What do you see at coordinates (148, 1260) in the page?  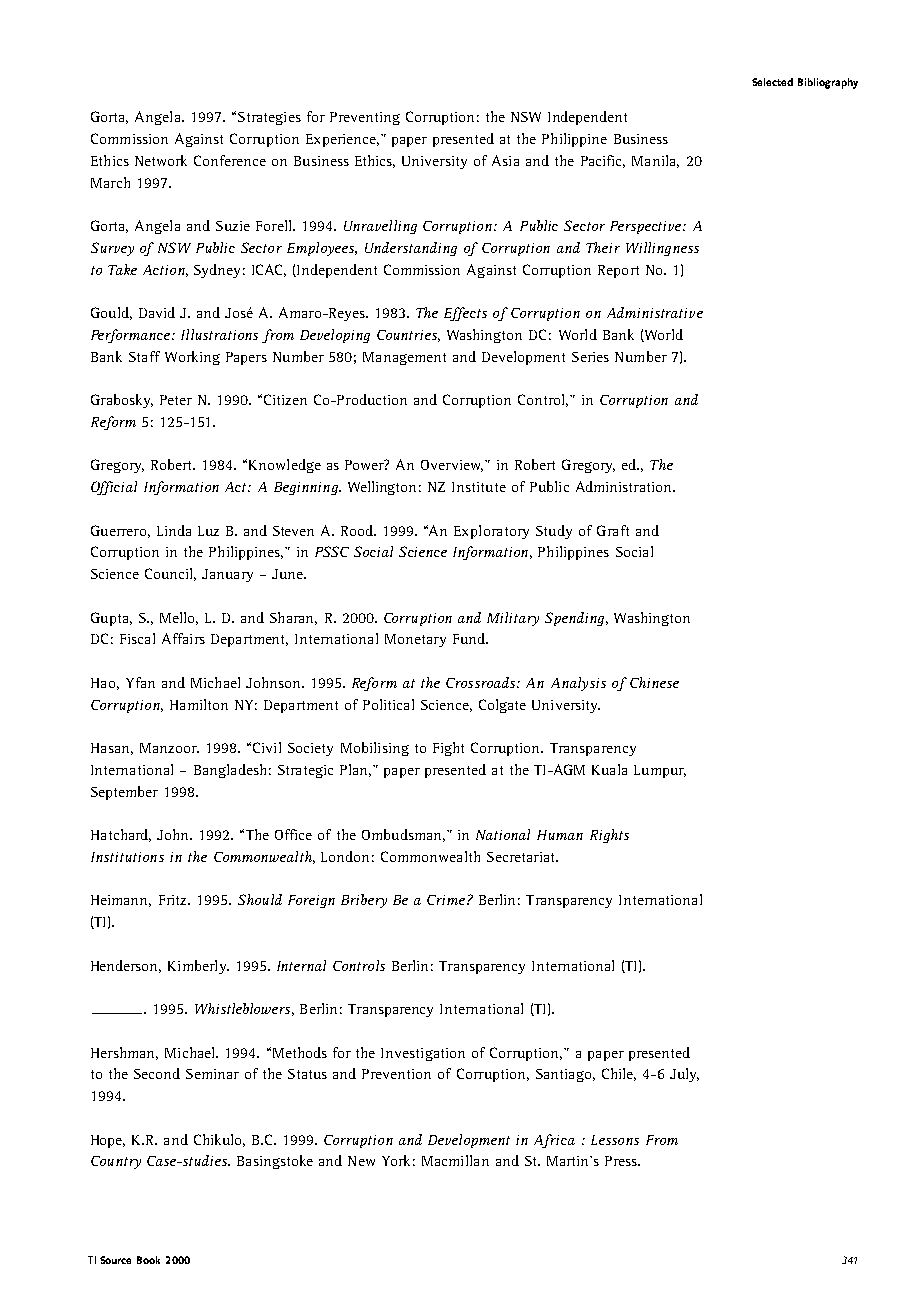 I see `Book` at bounding box center [148, 1260].
